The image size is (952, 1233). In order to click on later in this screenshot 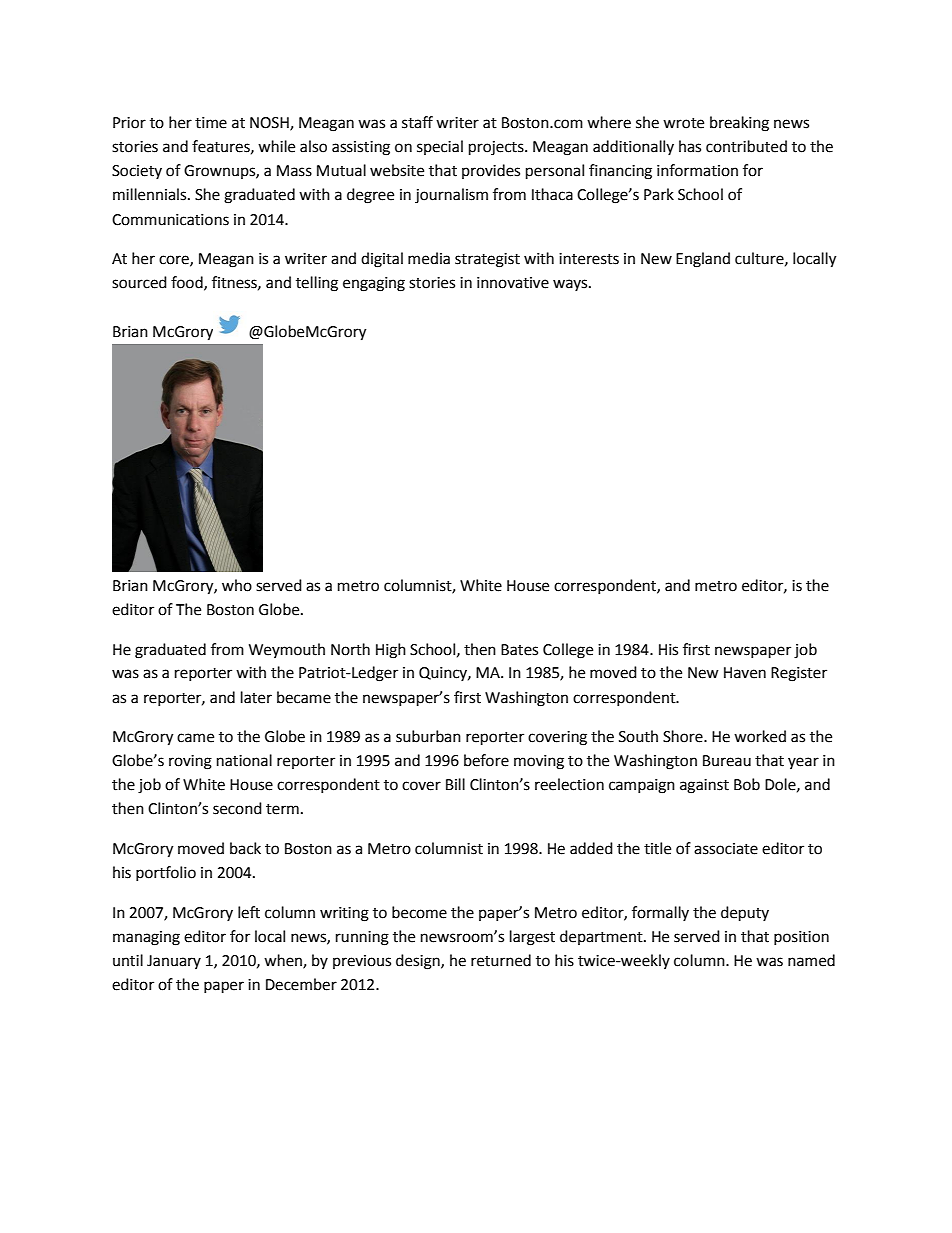, I will do `click(256, 697)`.
